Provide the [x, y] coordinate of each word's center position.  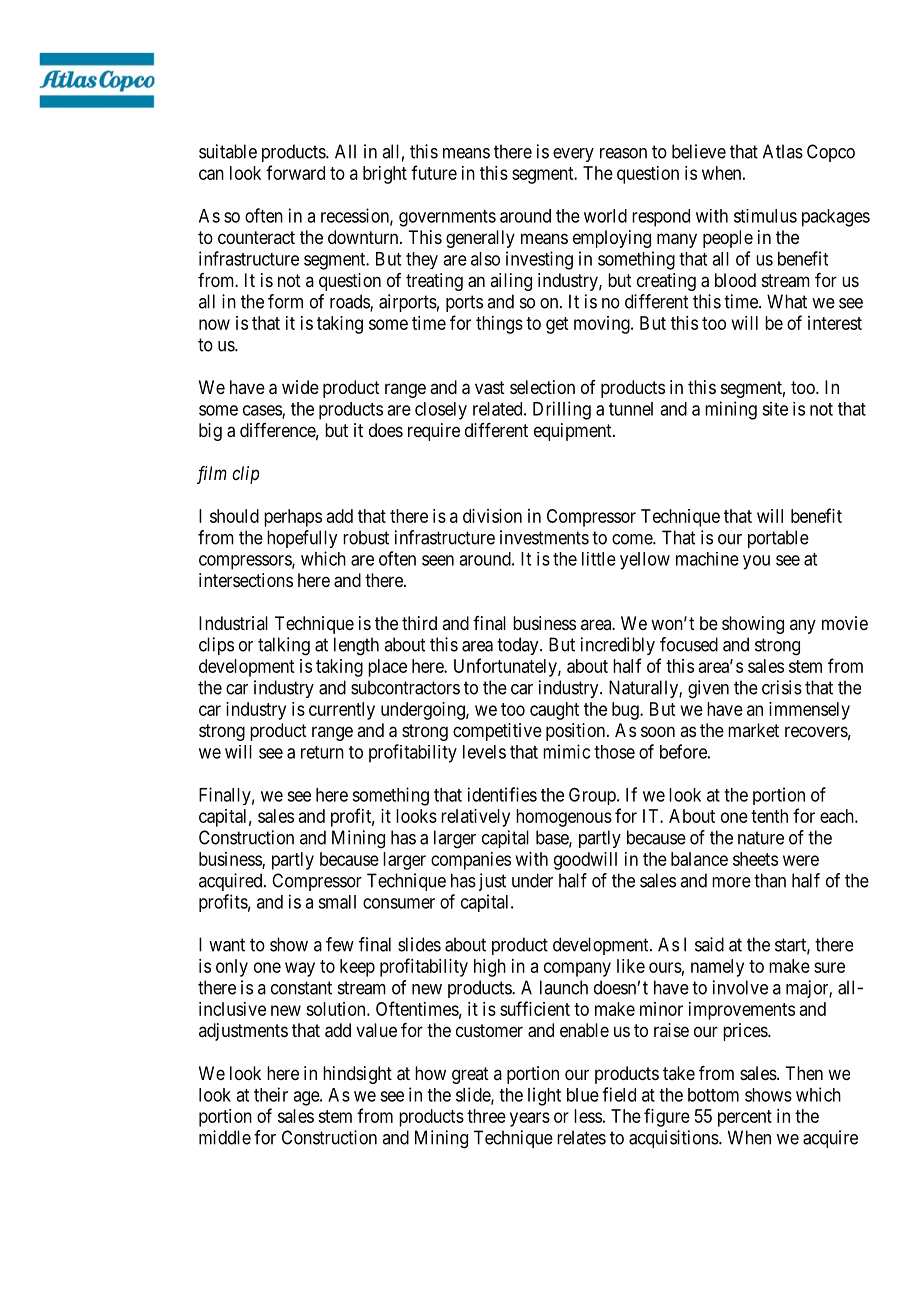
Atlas [783, 151]
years [530, 1119]
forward [295, 172]
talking [284, 646]
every [573, 155]
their [271, 1094]
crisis [782, 687]
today [519, 646]
